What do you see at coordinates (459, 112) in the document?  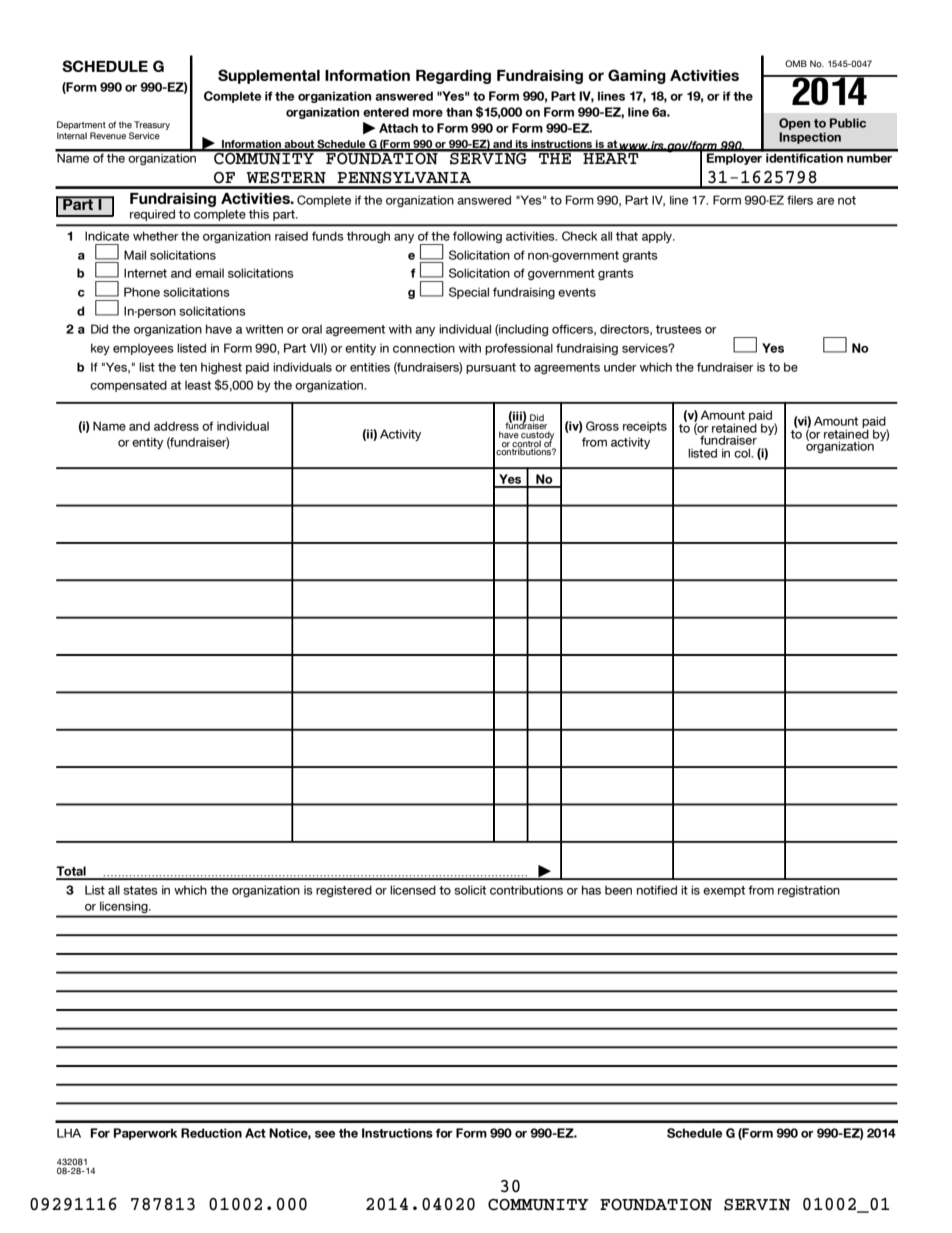 I see `than` at bounding box center [459, 112].
